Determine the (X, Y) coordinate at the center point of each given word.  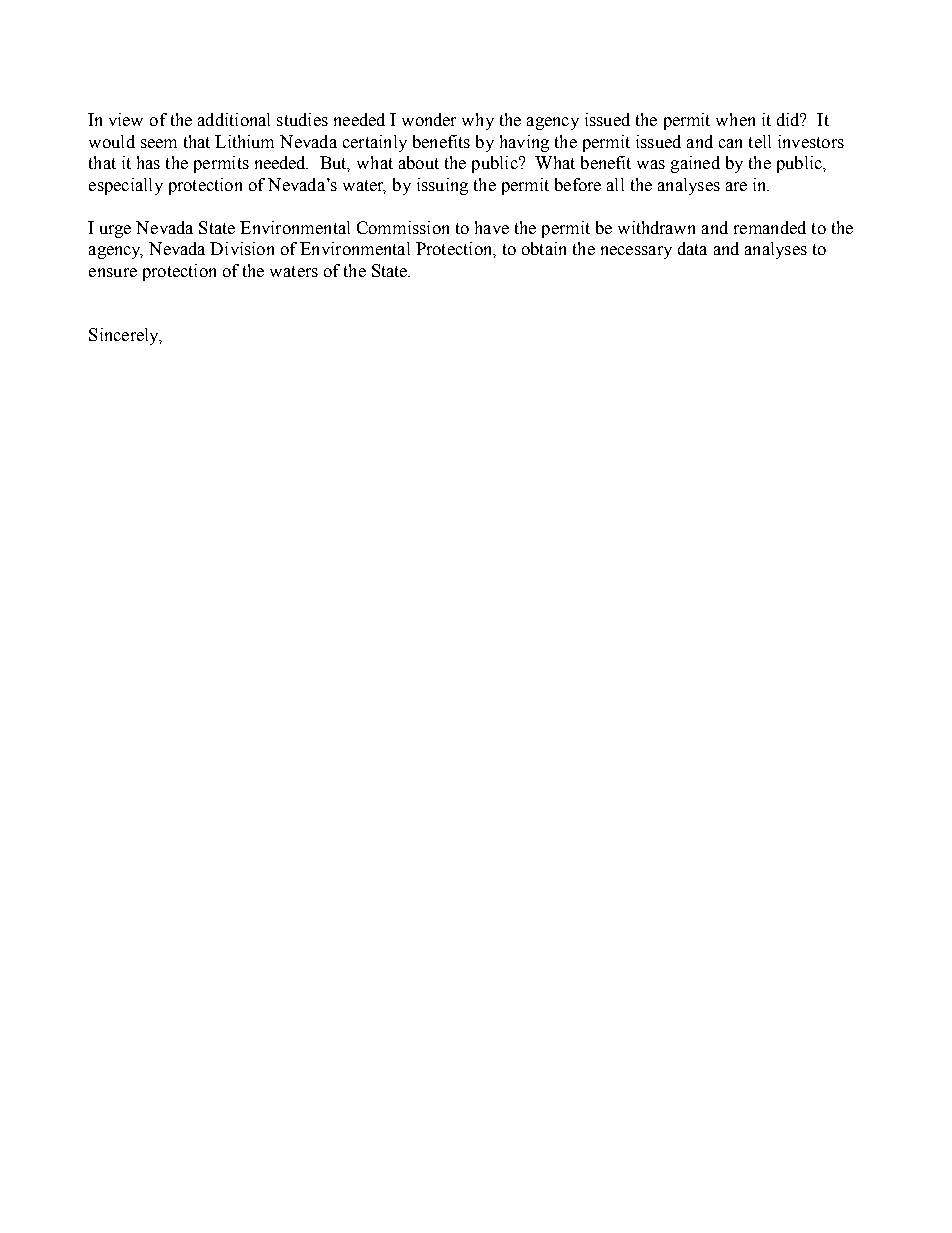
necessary (636, 252)
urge (115, 231)
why (478, 121)
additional (234, 119)
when (735, 119)
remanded (770, 227)
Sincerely (125, 336)
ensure (113, 272)
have (492, 227)
